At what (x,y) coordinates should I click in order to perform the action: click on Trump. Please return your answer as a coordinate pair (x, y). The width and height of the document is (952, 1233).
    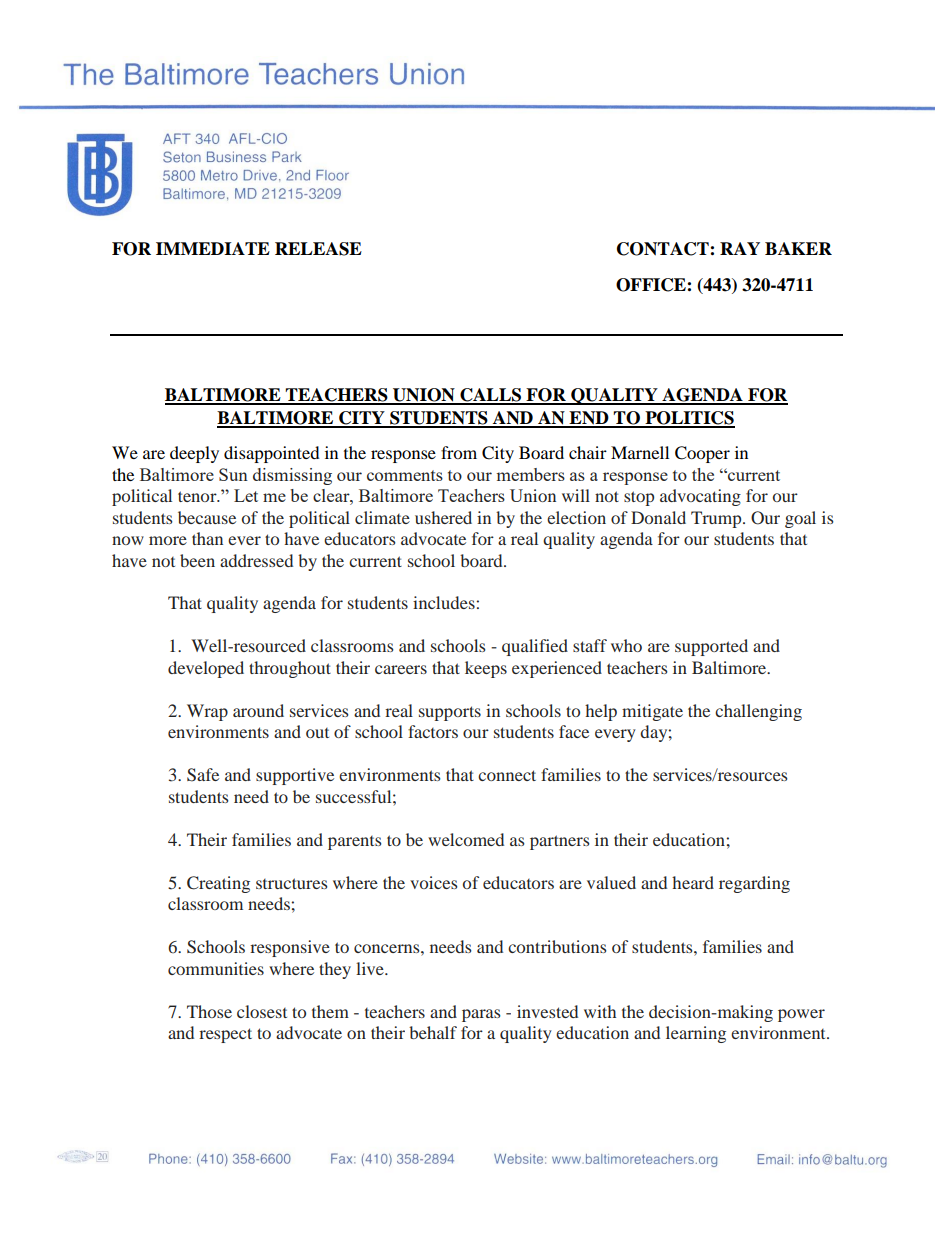
    Looking at the image, I should click on (717, 519).
